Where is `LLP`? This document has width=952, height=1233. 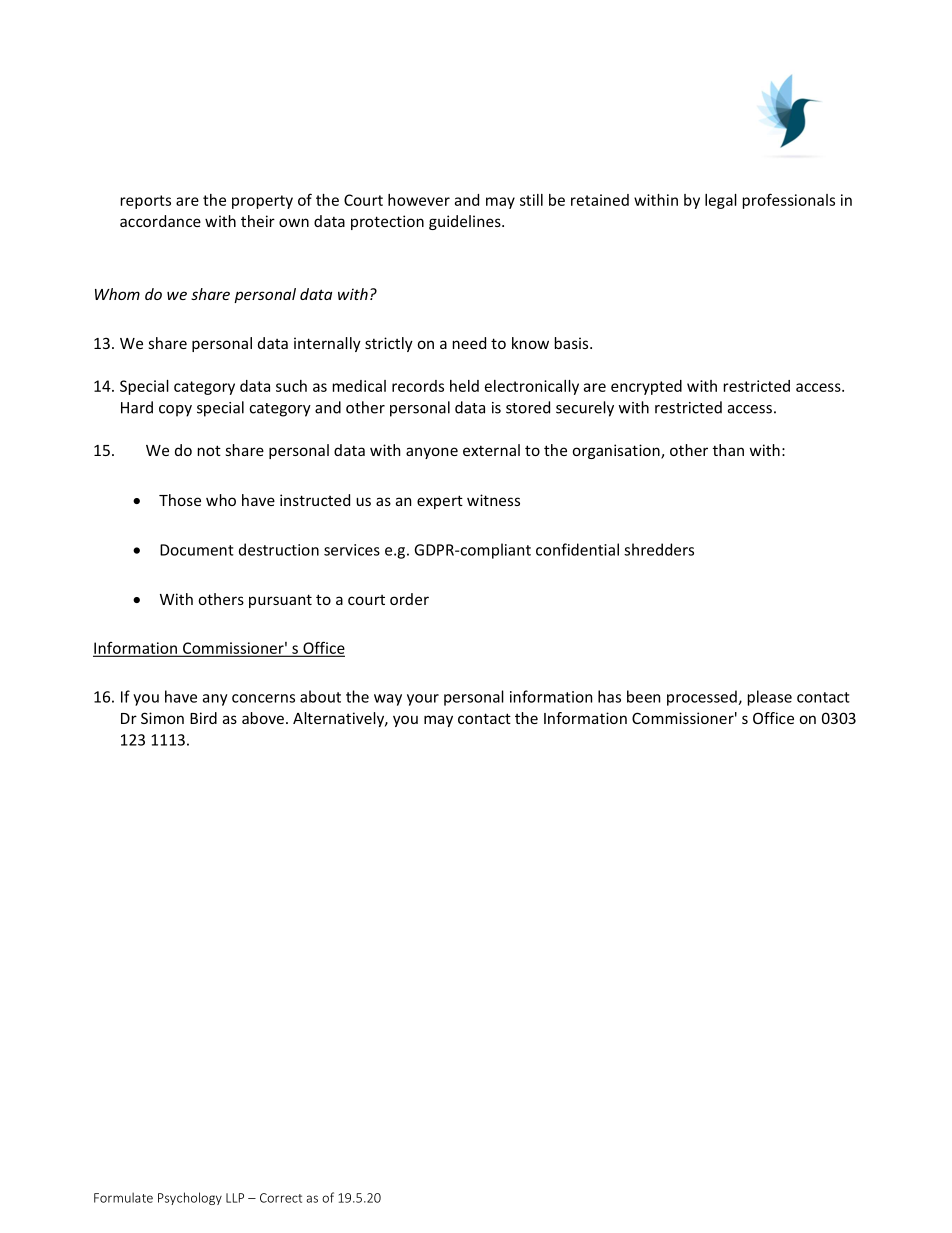 LLP is located at coordinates (235, 1198).
